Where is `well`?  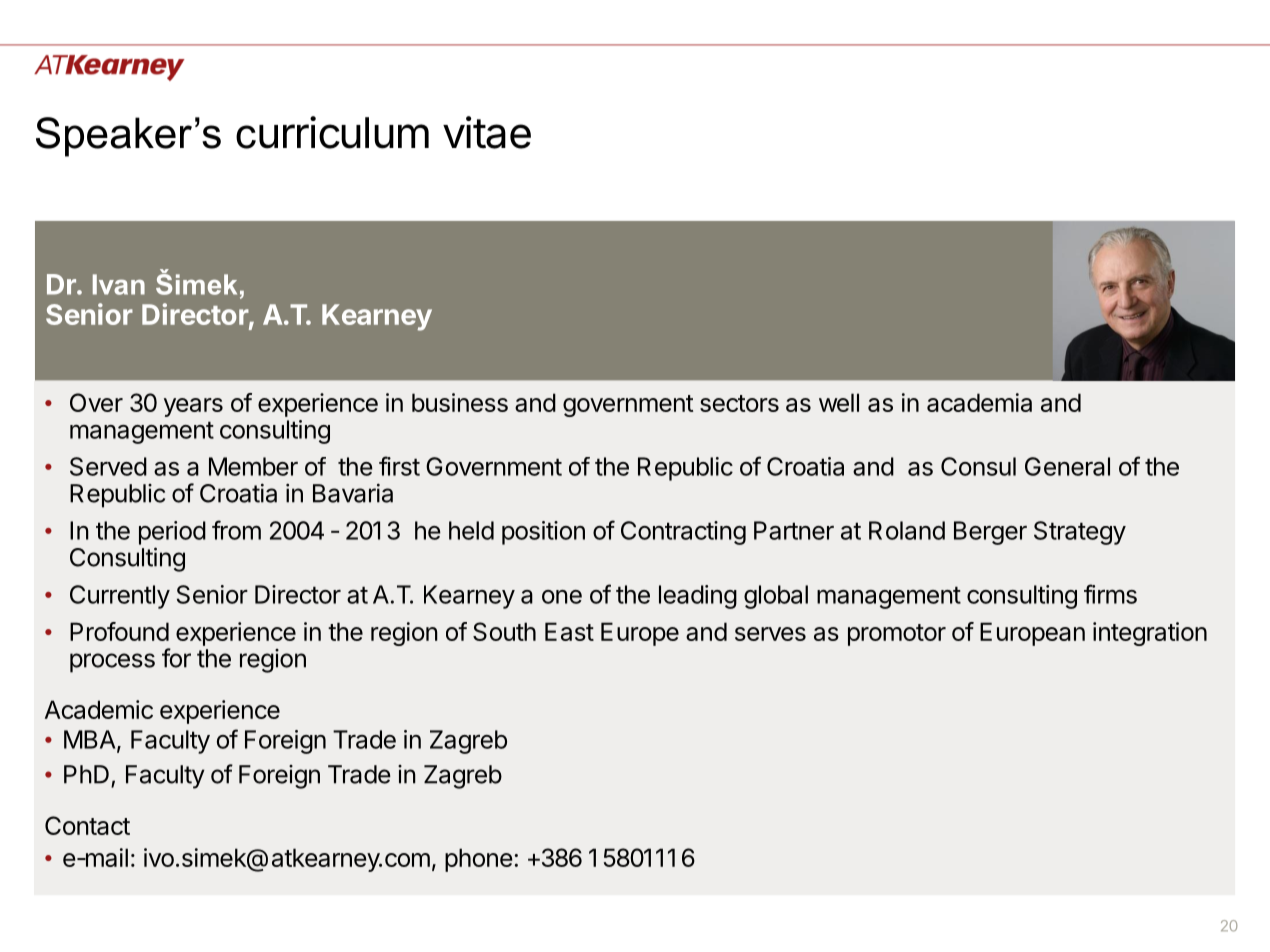 well is located at coordinates (839, 402).
